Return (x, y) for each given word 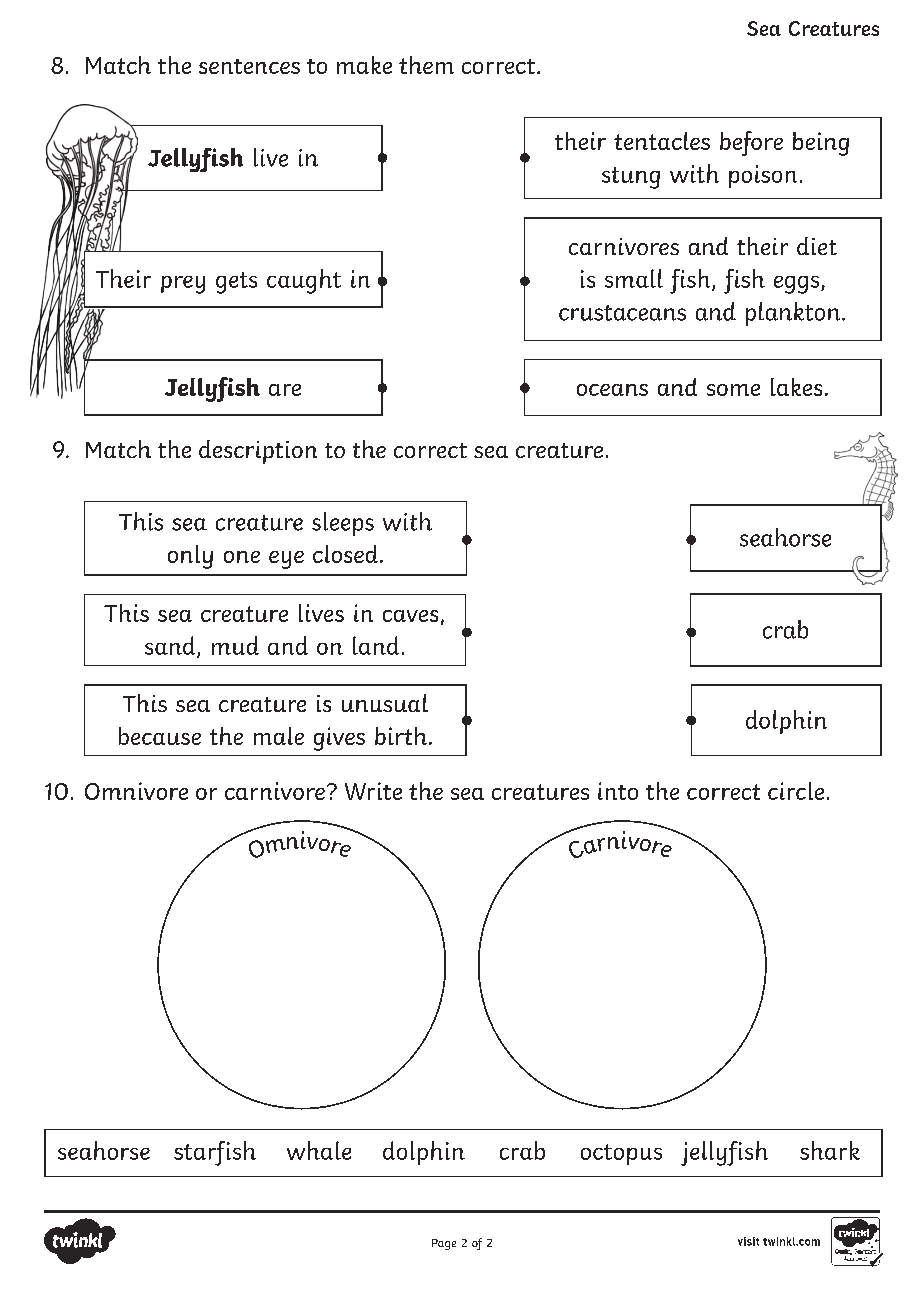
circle (796, 791)
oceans (612, 390)
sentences (249, 66)
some (733, 390)
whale (319, 1150)
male (279, 736)
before (751, 143)
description (258, 452)
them (426, 65)
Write (373, 791)
